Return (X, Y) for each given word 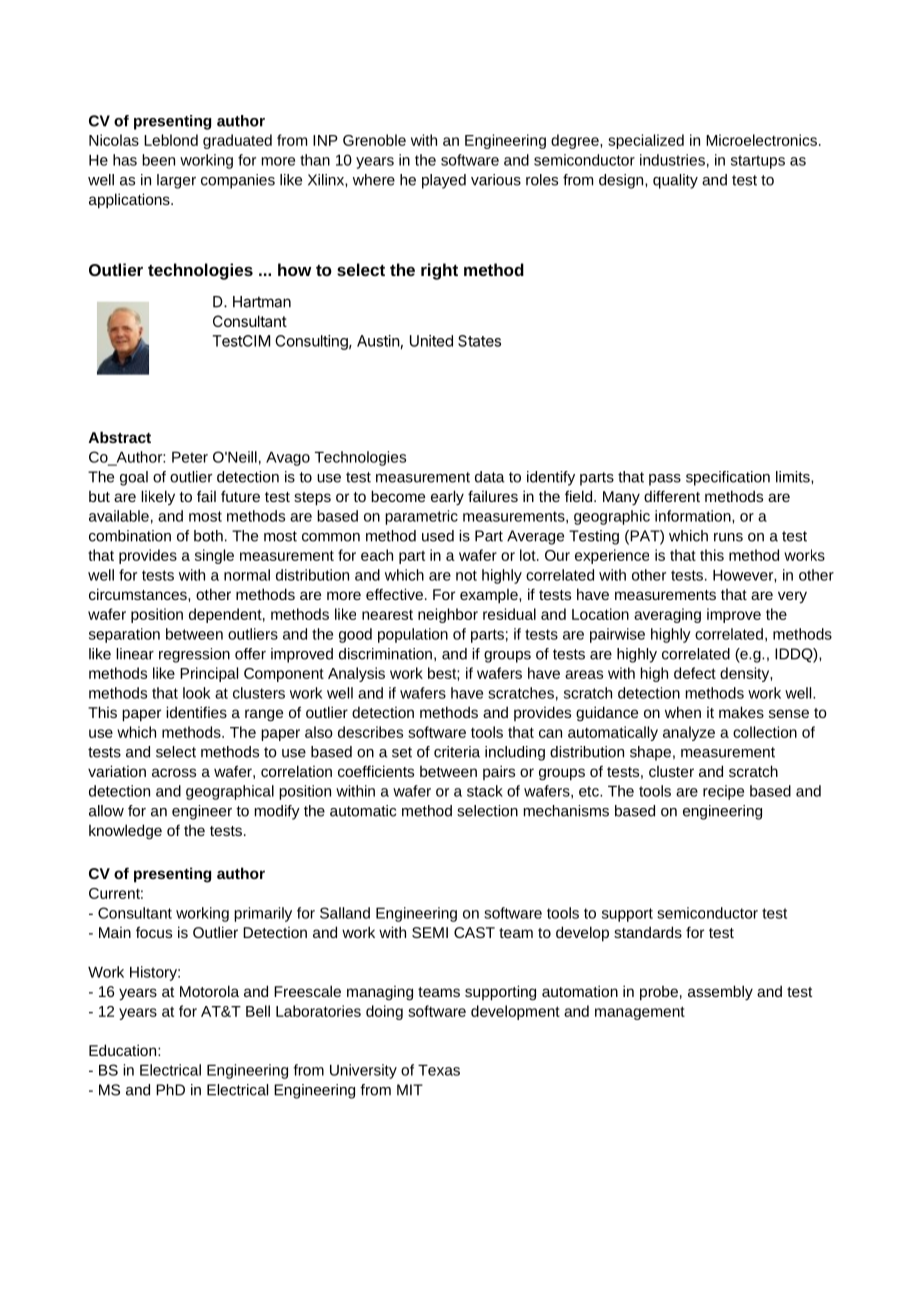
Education (124, 1050)
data (490, 477)
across (174, 772)
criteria (457, 752)
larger (176, 181)
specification (728, 478)
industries (672, 160)
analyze (689, 733)
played (444, 181)
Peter (190, 457)
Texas (439, 1070)
